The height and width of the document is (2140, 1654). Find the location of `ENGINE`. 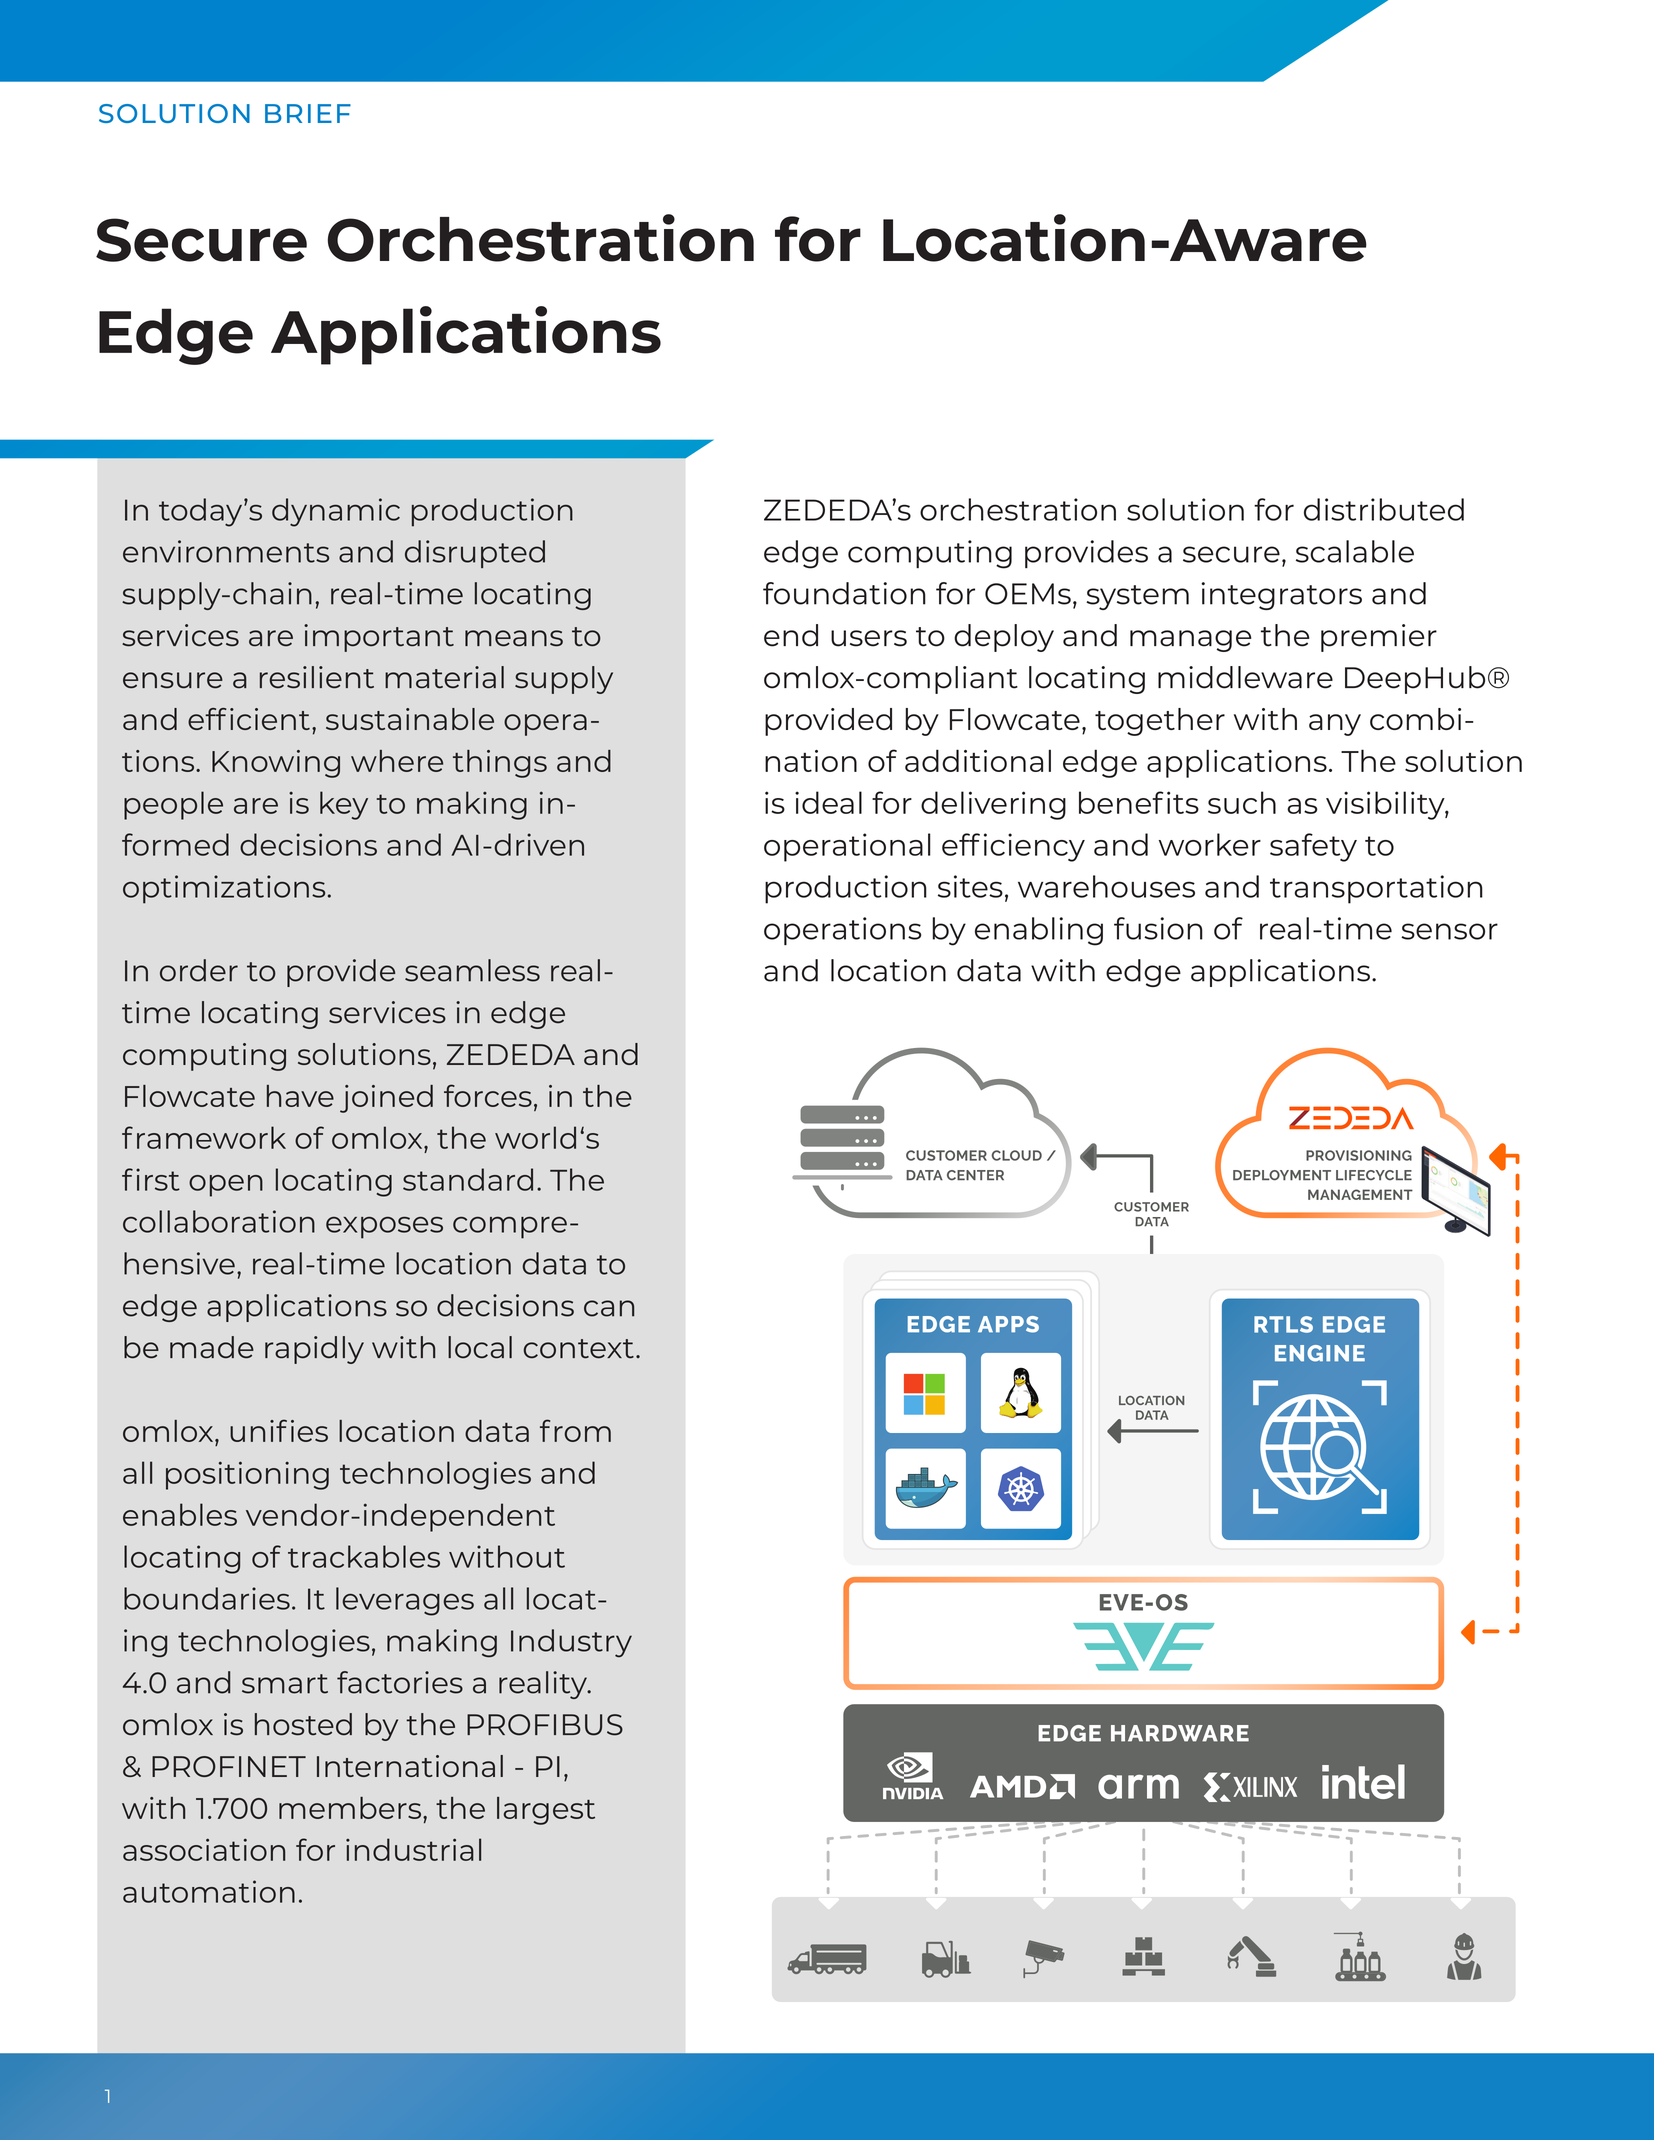

ENGINE is located at coordinates (1320, 1353).
